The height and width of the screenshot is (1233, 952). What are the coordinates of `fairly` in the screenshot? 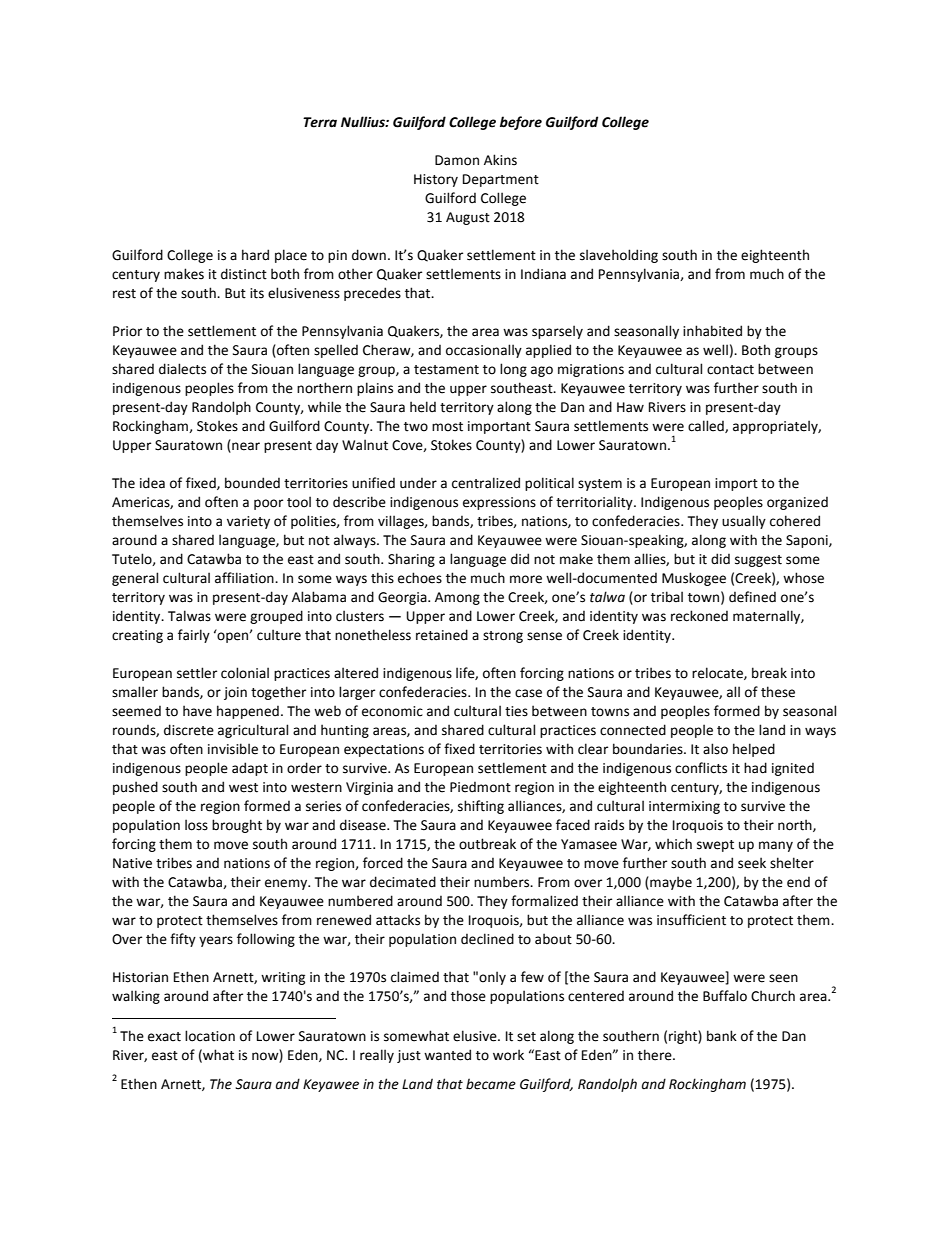 It's located at (194, 636).
